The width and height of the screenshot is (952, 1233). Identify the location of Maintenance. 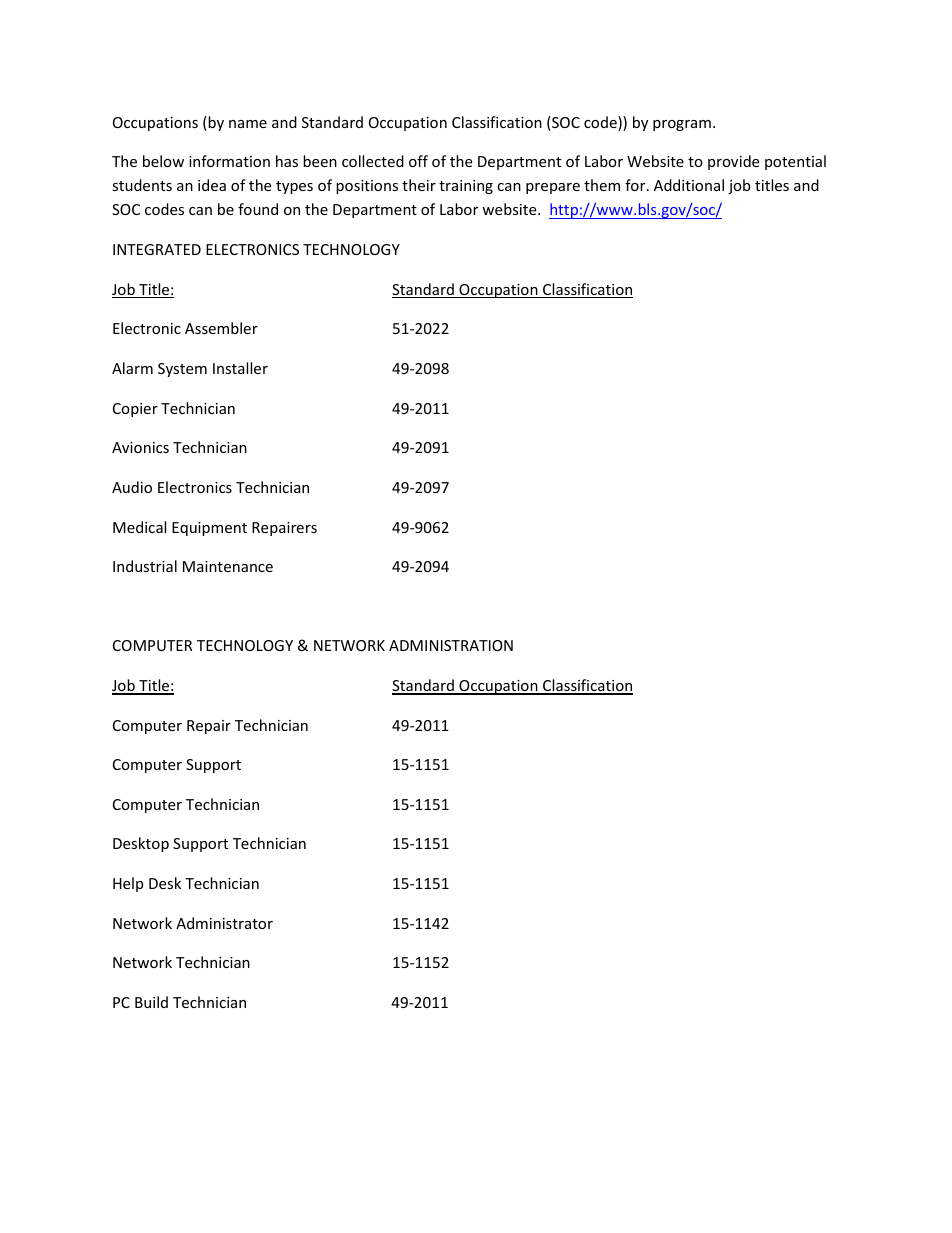
(228, 566).
